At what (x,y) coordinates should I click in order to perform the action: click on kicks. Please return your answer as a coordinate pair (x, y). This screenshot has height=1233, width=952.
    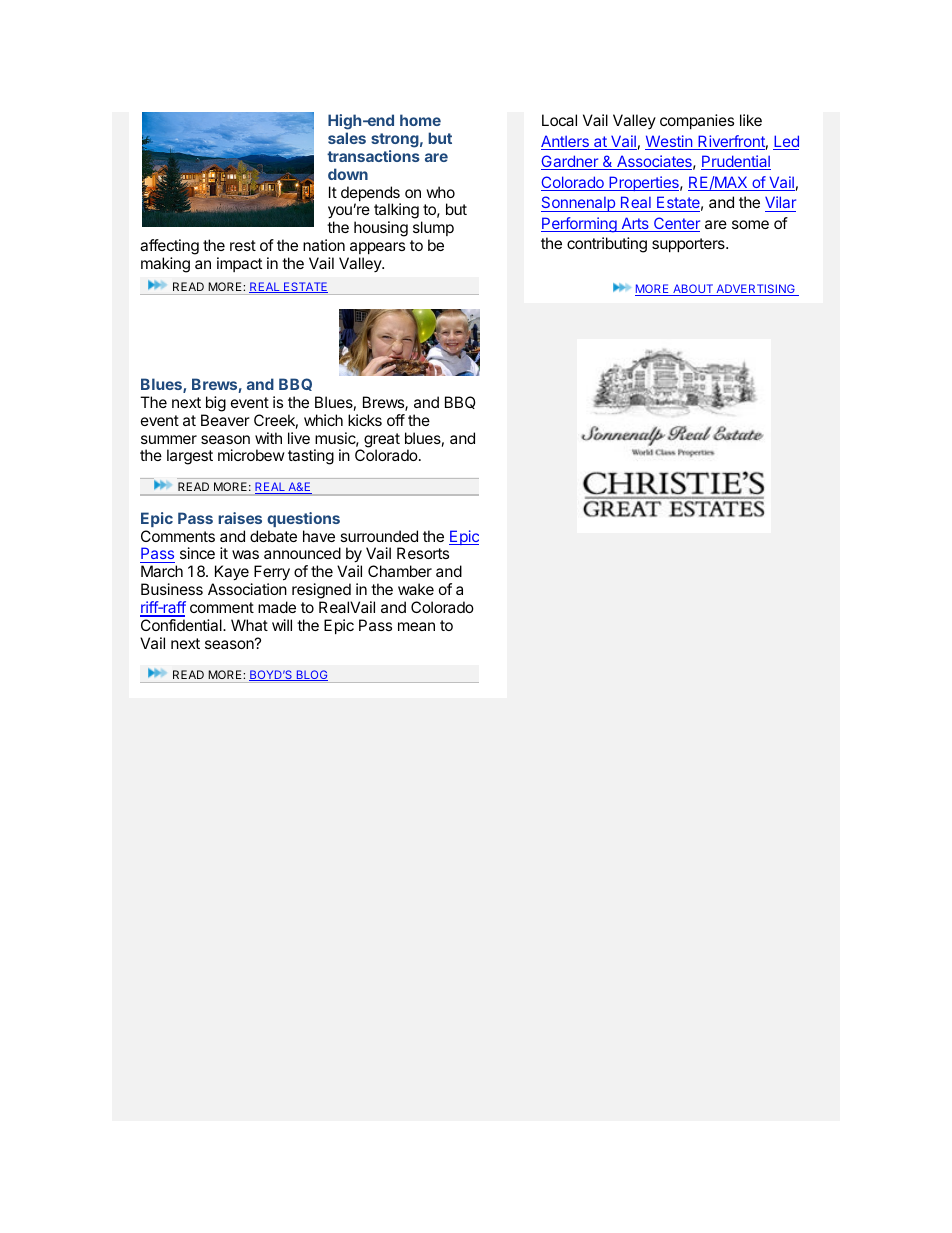
    Looking at the image, I should click on (365, 420).
